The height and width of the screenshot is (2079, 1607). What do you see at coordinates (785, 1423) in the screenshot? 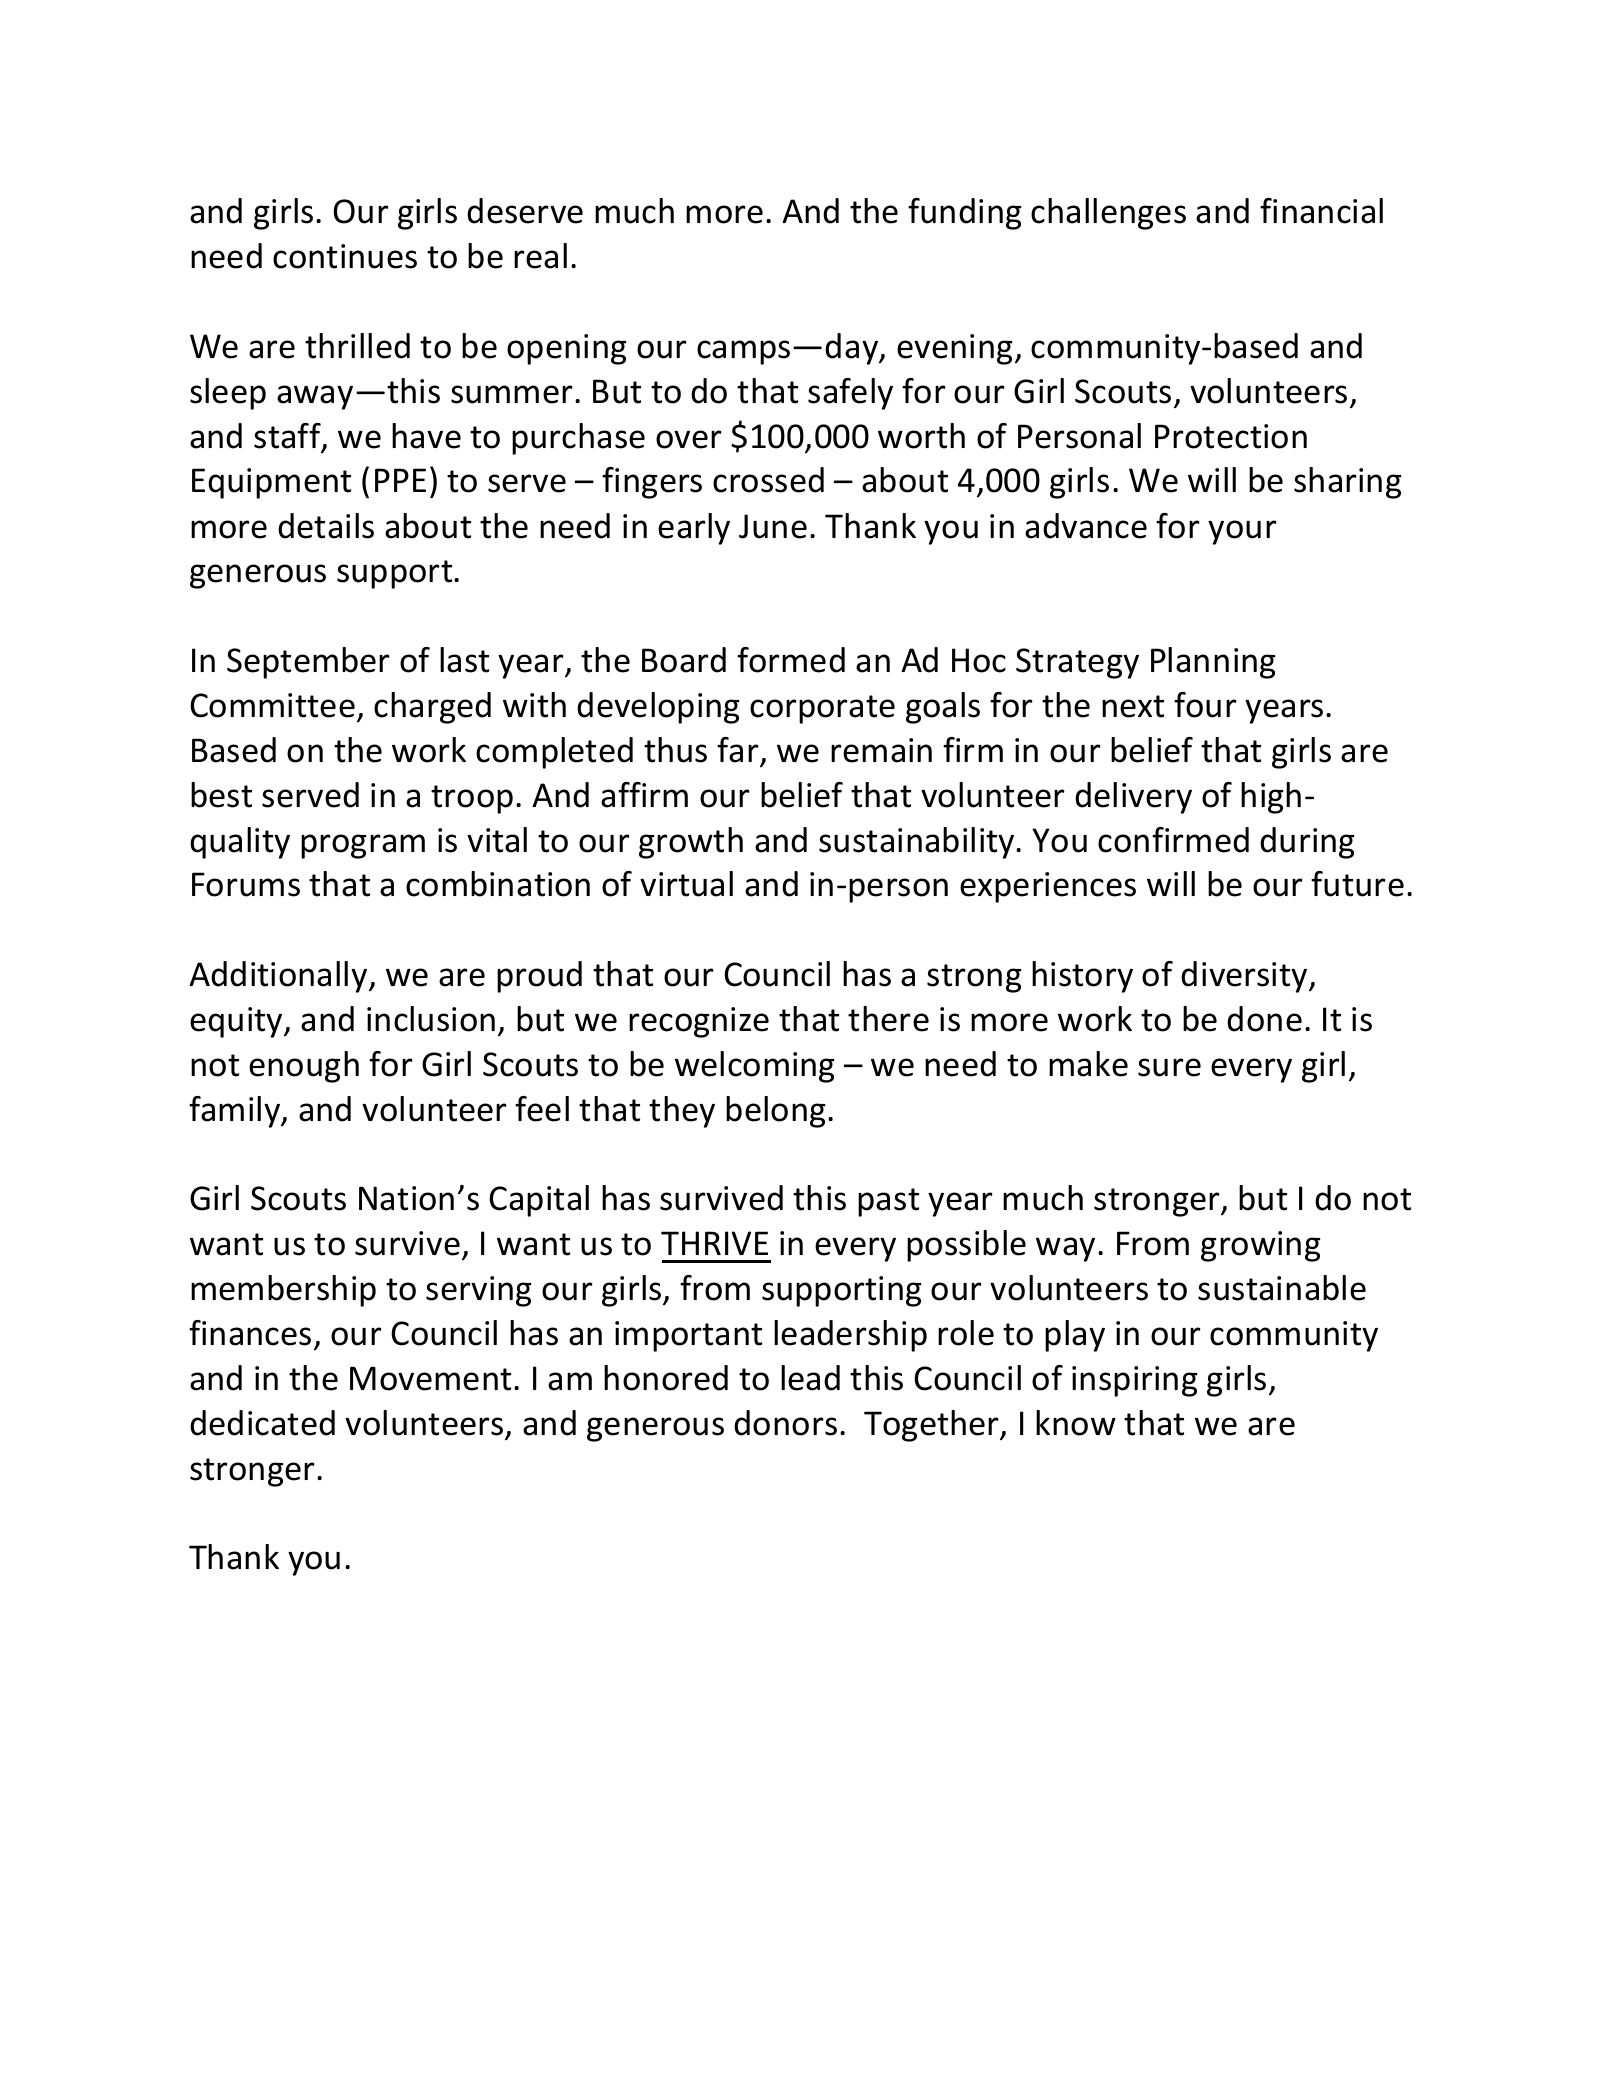
I see `donors` at bounding box center [785, 1423].
